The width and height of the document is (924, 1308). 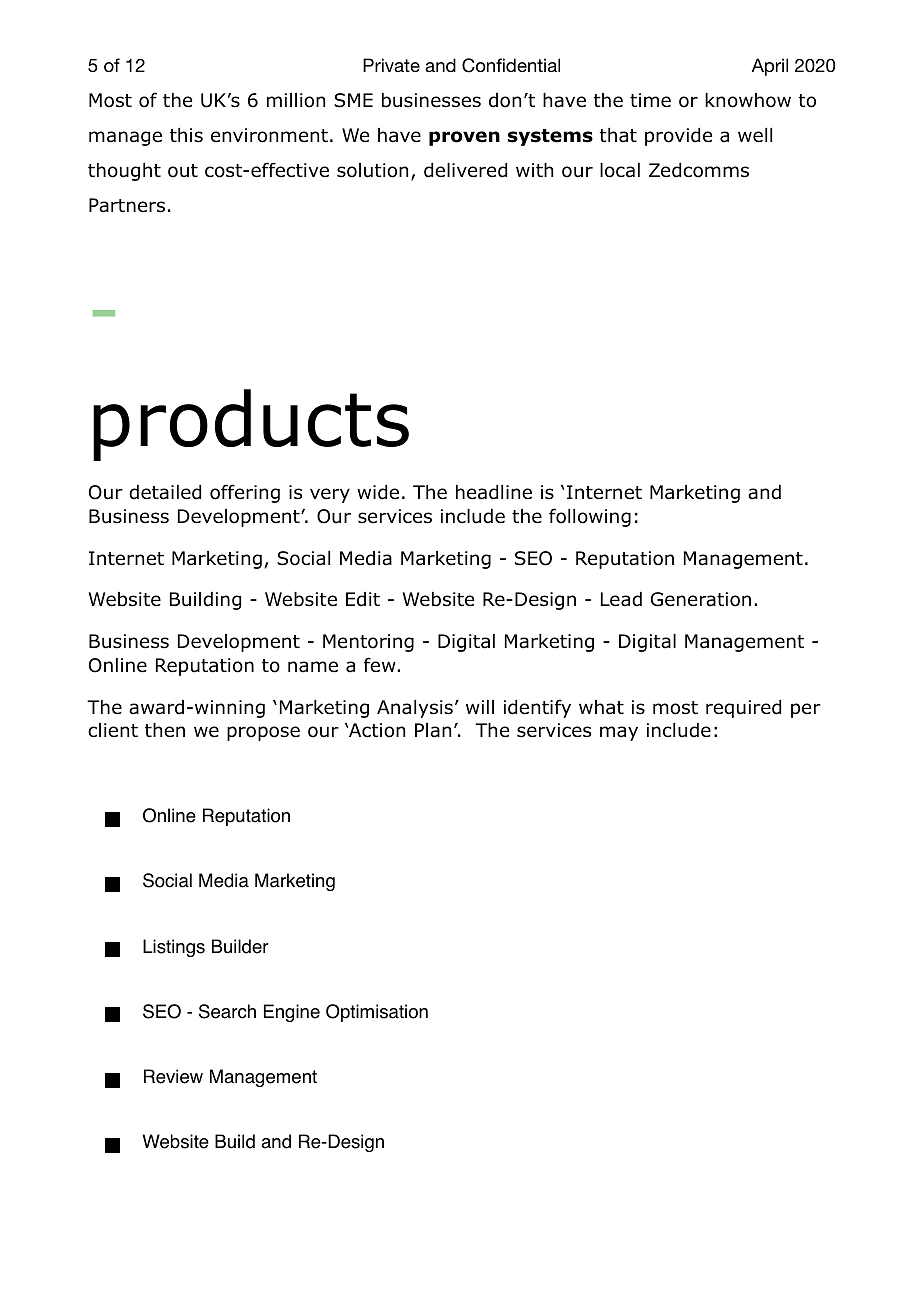 What do you see at coordinates (186, 135) in the document?
I see `this` at bounding box center [186, 135].
